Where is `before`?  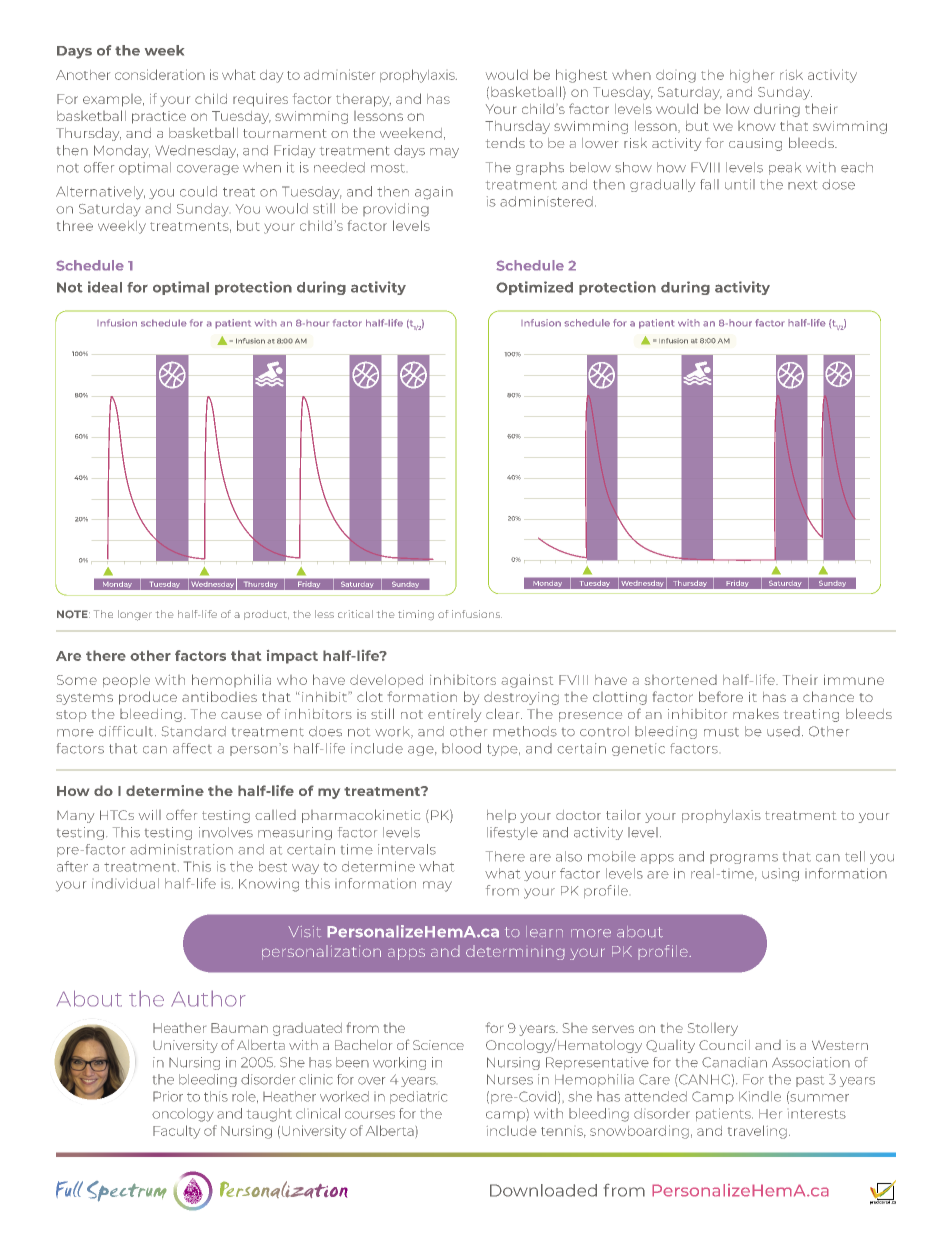 before is located at coordinates (721, 696).
